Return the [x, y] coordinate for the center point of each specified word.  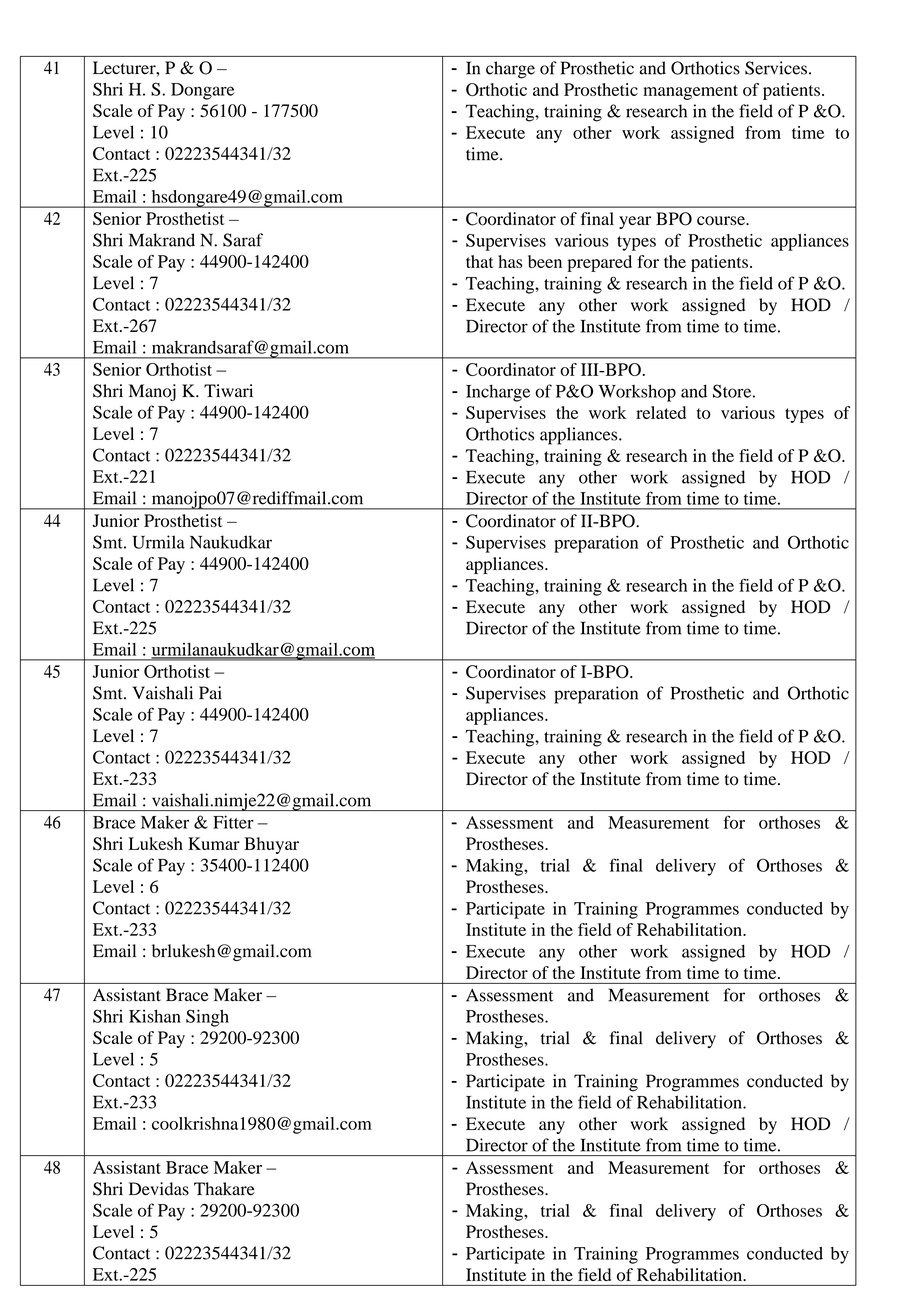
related [661, 412]
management [690, 92]
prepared [599, 263]
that [480, 261]
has [510, 261]
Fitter [233, 822]
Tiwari [228, 390]
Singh [207, 1018]
